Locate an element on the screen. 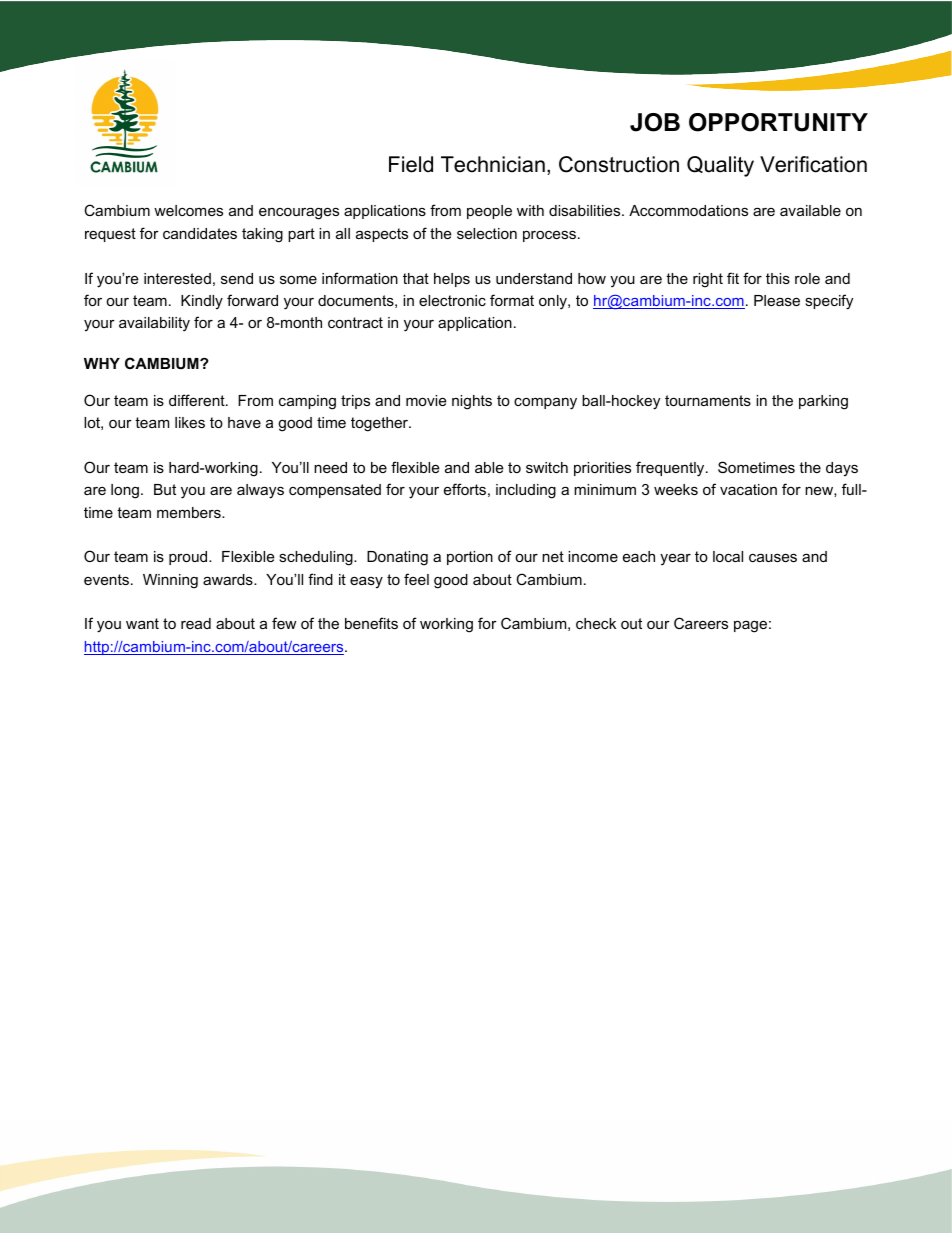 Image resolution: width=952 pixels, height=1233 pixels. Technician is located at coordinates (493, 164).
